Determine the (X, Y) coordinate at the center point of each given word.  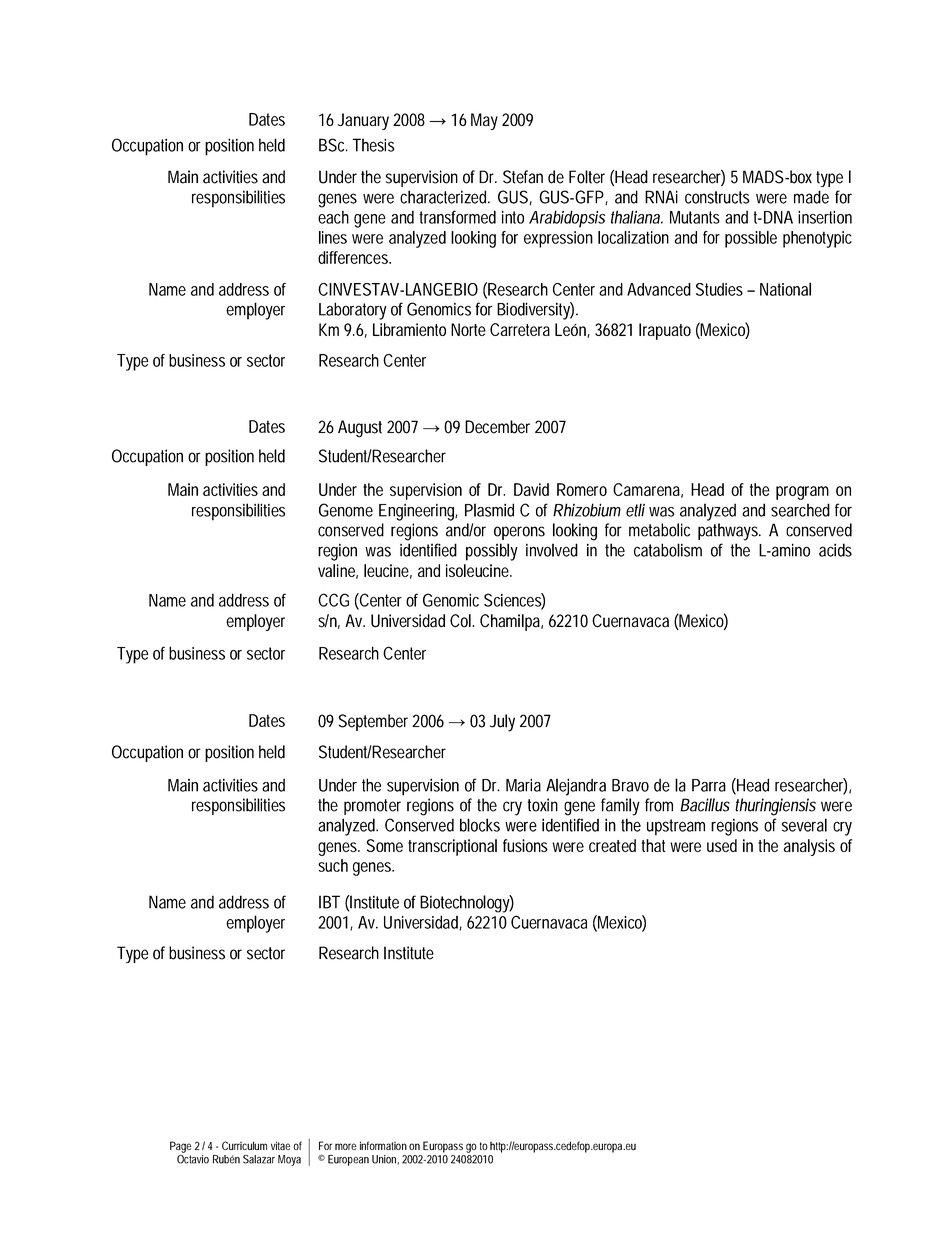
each (333, 217)
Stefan (523, 177)
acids (835, 550)
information (383, 1145)
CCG (333, 600)
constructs (717, 197)
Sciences (514, 601)
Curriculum (244, 1145)
